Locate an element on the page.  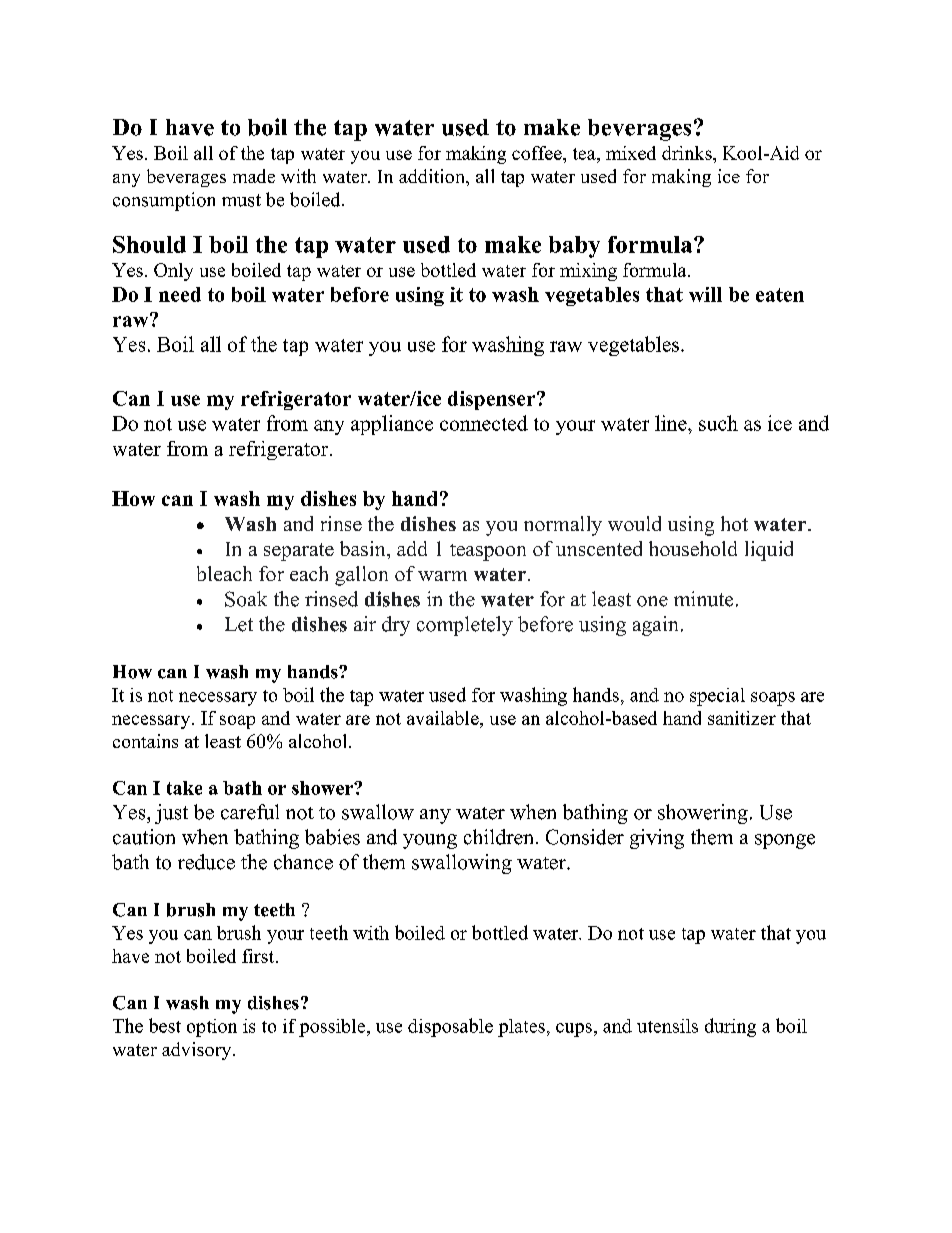
completely is located at coordinates (465, 626).
